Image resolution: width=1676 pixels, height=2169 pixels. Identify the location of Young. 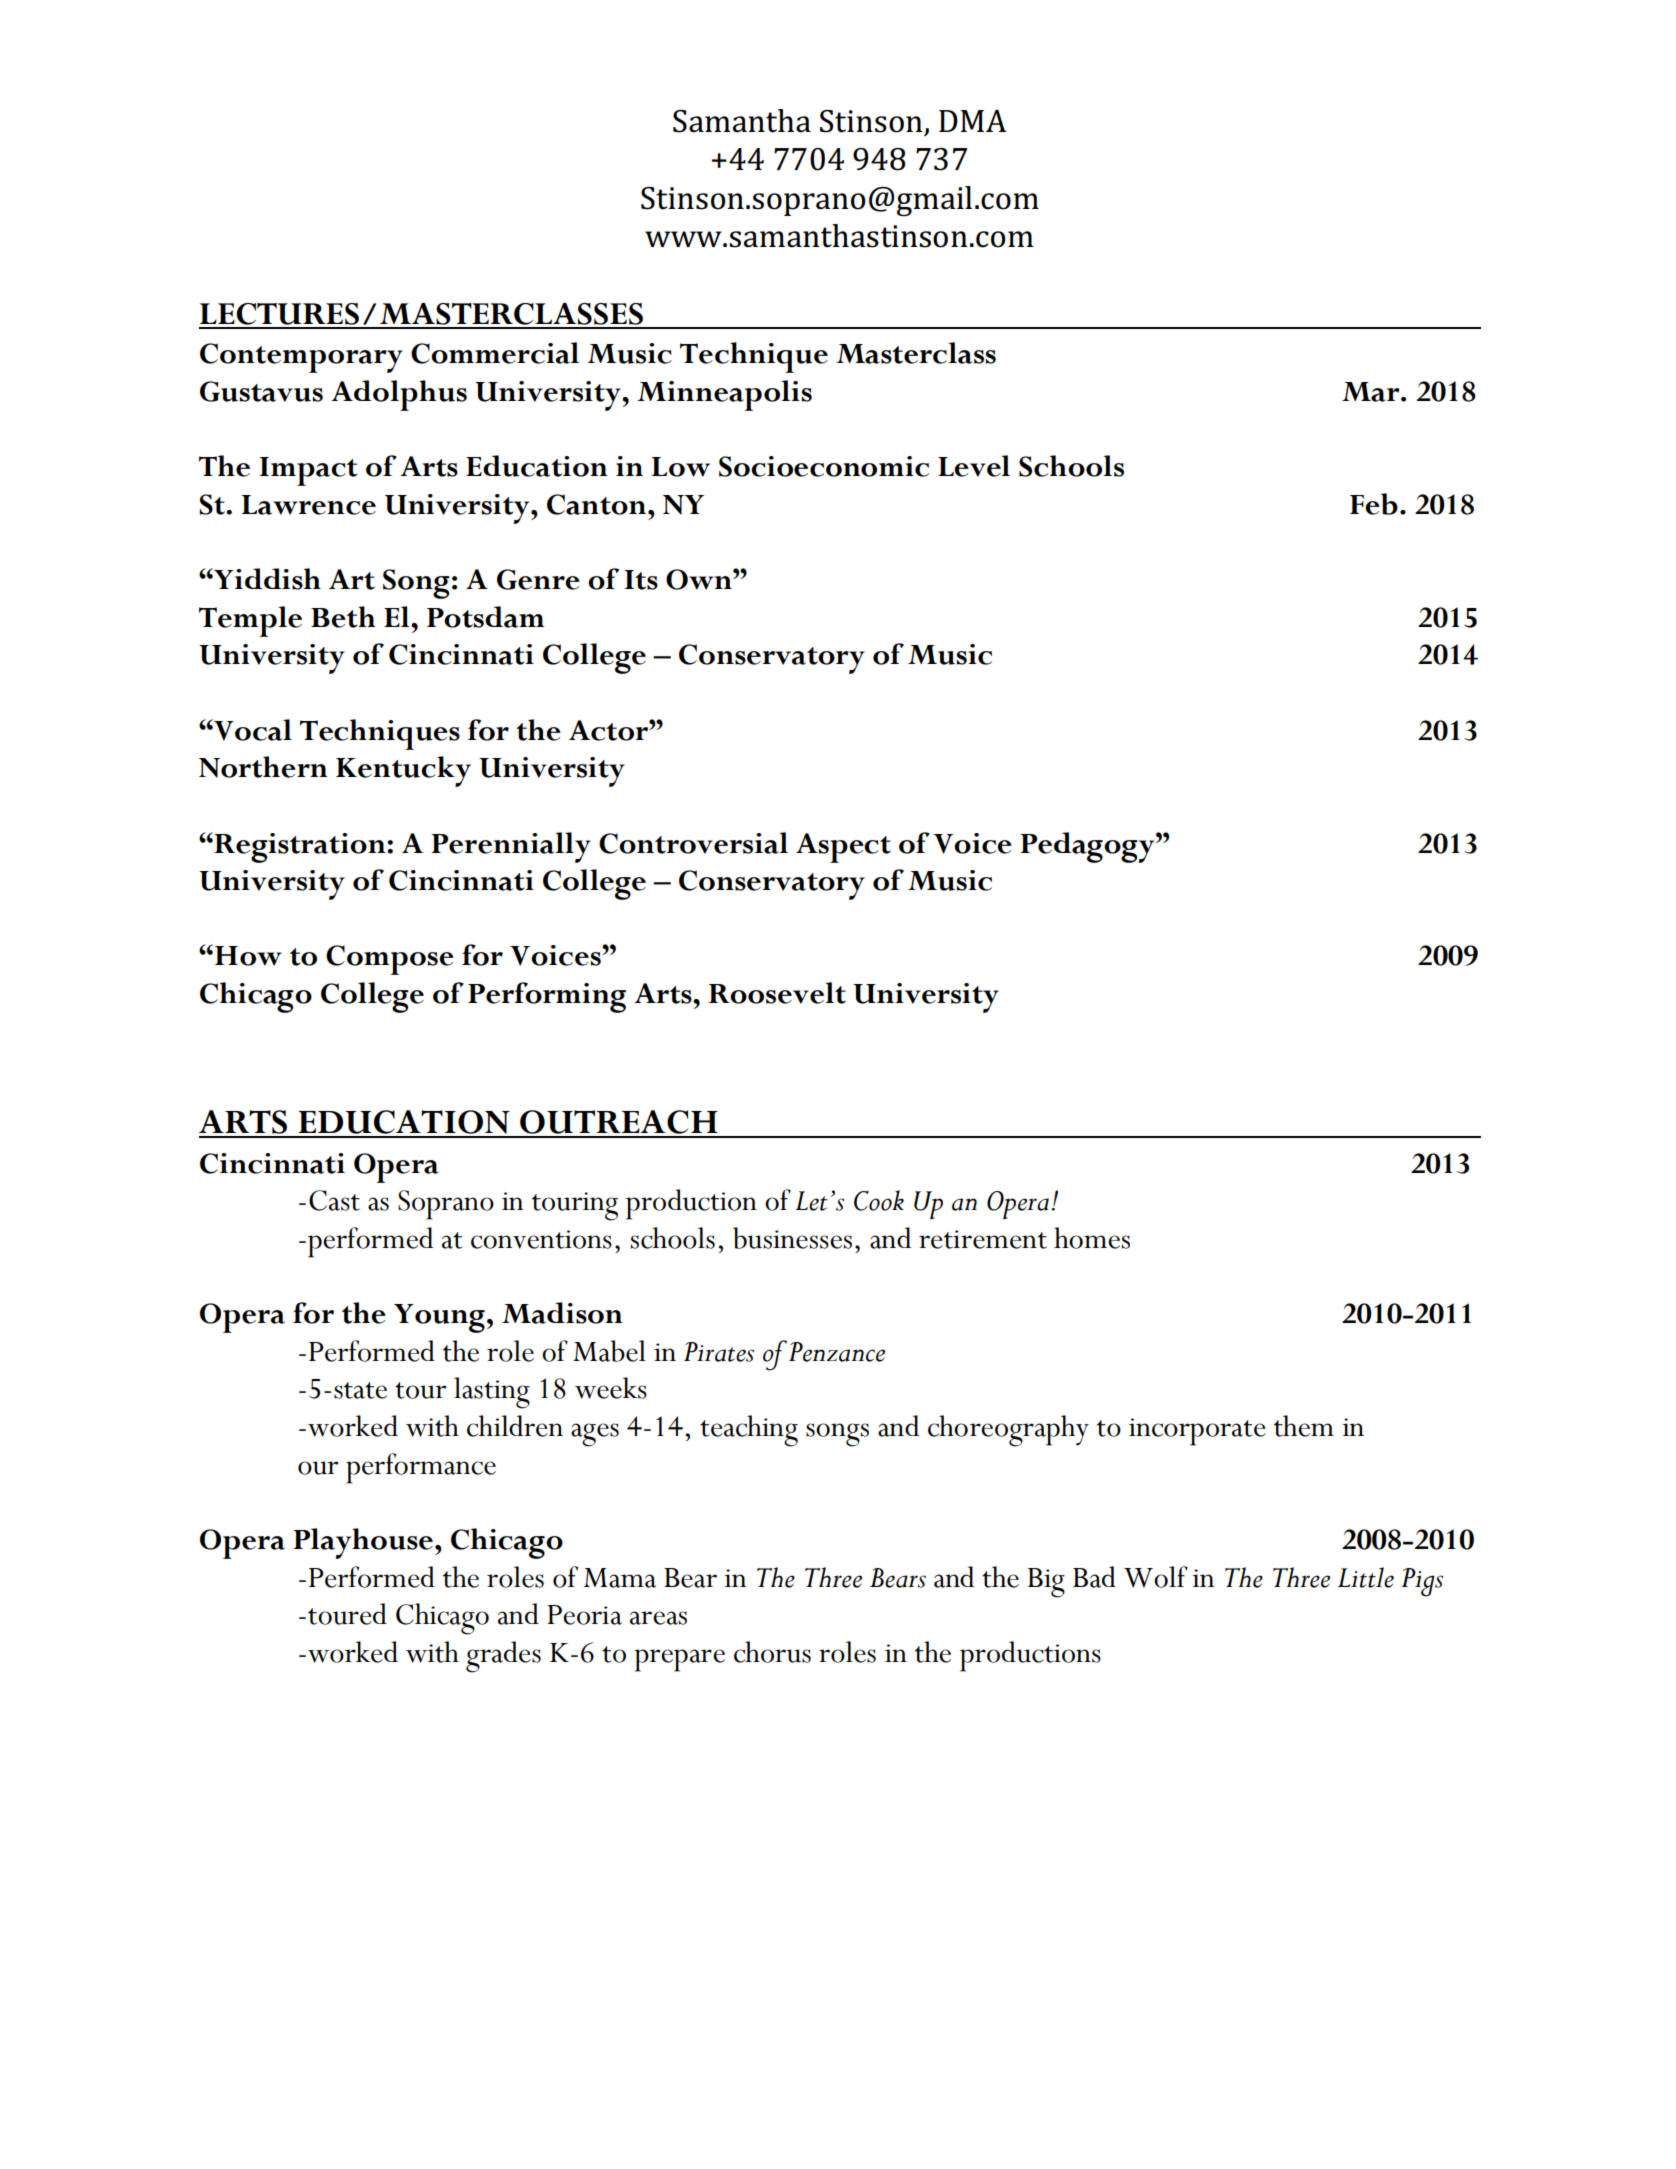
(439, 1318).
